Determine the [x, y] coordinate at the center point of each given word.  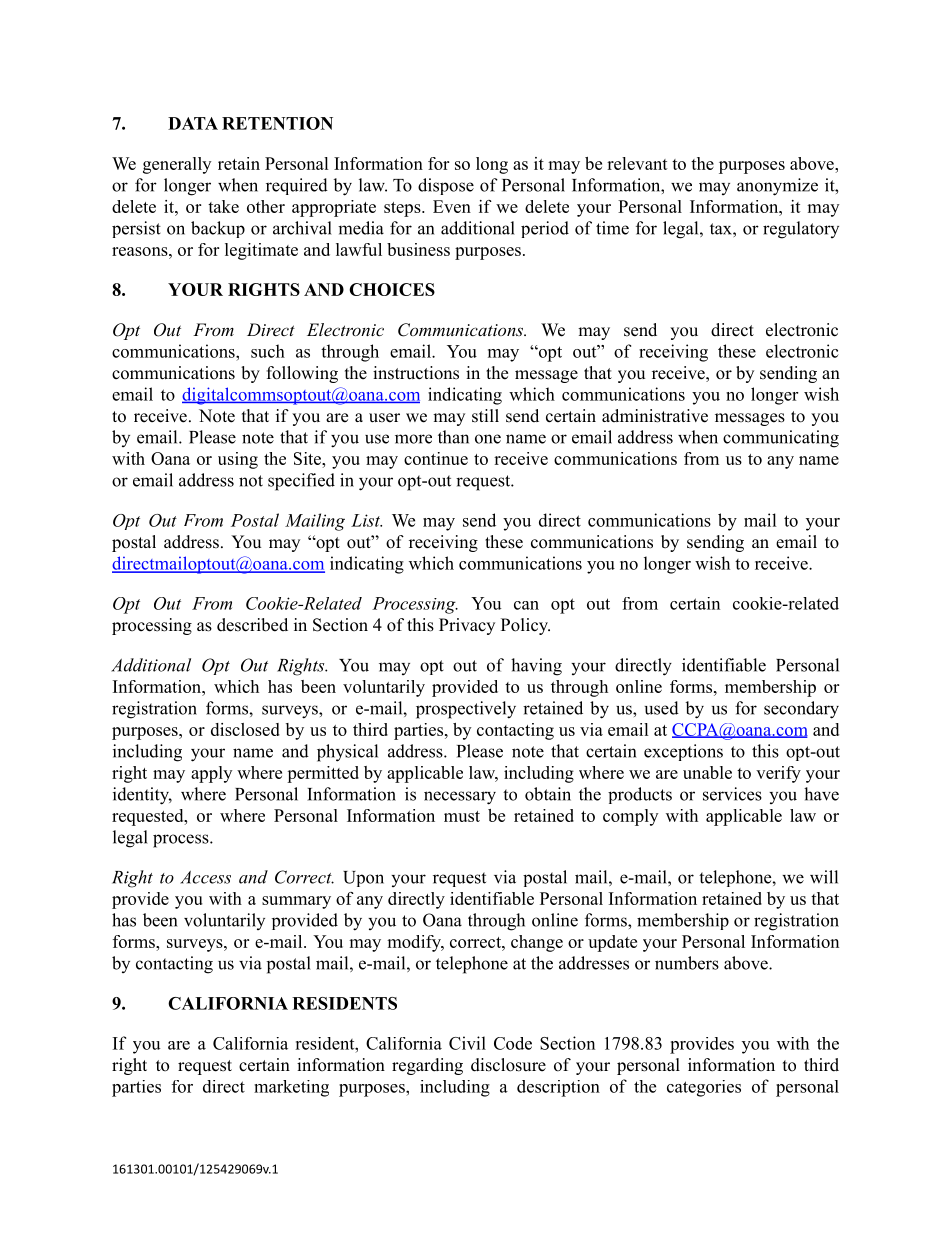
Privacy [467, 626]
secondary [801, 710]
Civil [467, 1043]
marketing [291, 1088]
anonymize [777, 187]
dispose [446, 186]
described [252, 625]
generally [177, 165]
